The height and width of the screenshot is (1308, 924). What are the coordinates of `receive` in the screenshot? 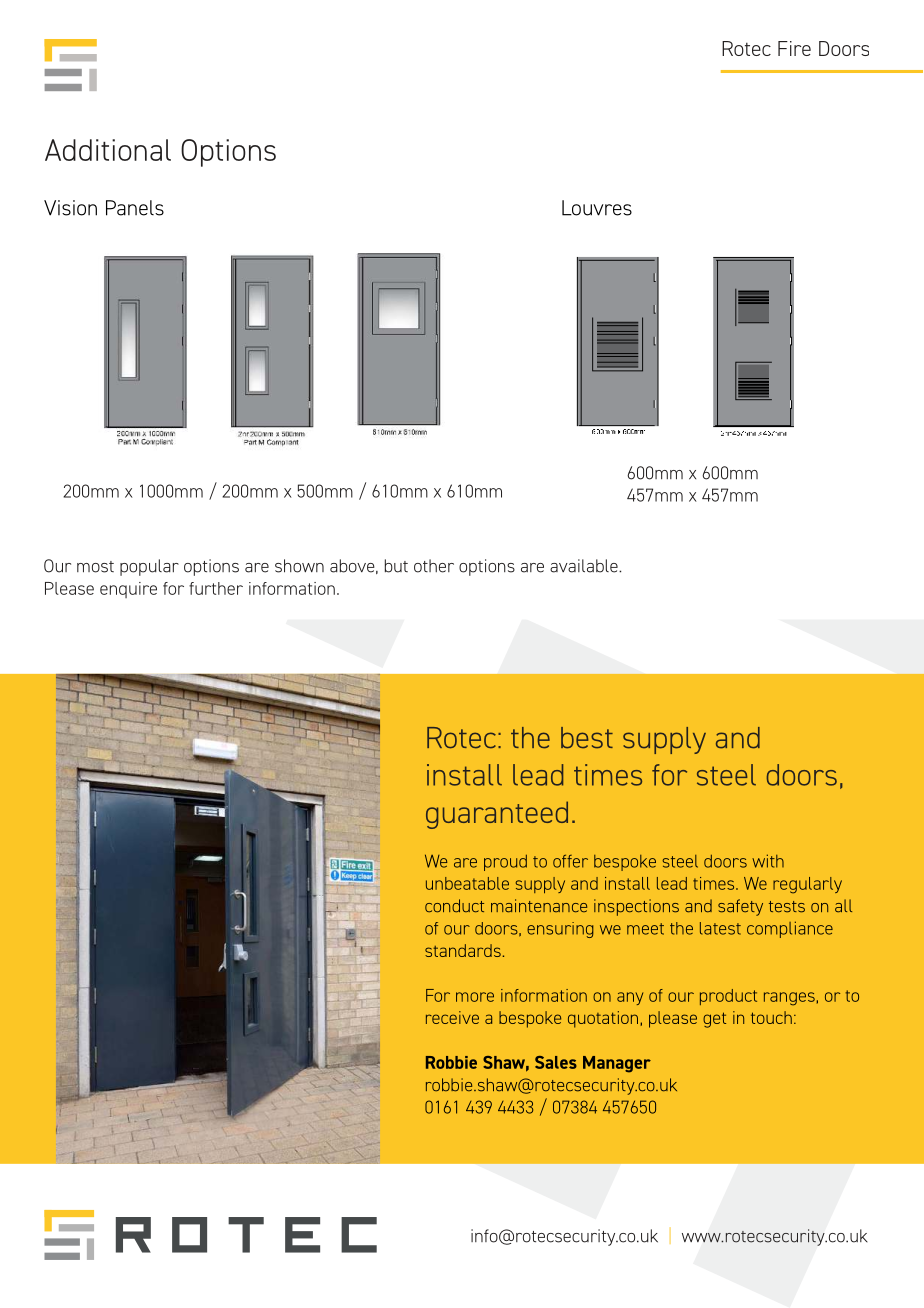 It's located at (452, 1017).
